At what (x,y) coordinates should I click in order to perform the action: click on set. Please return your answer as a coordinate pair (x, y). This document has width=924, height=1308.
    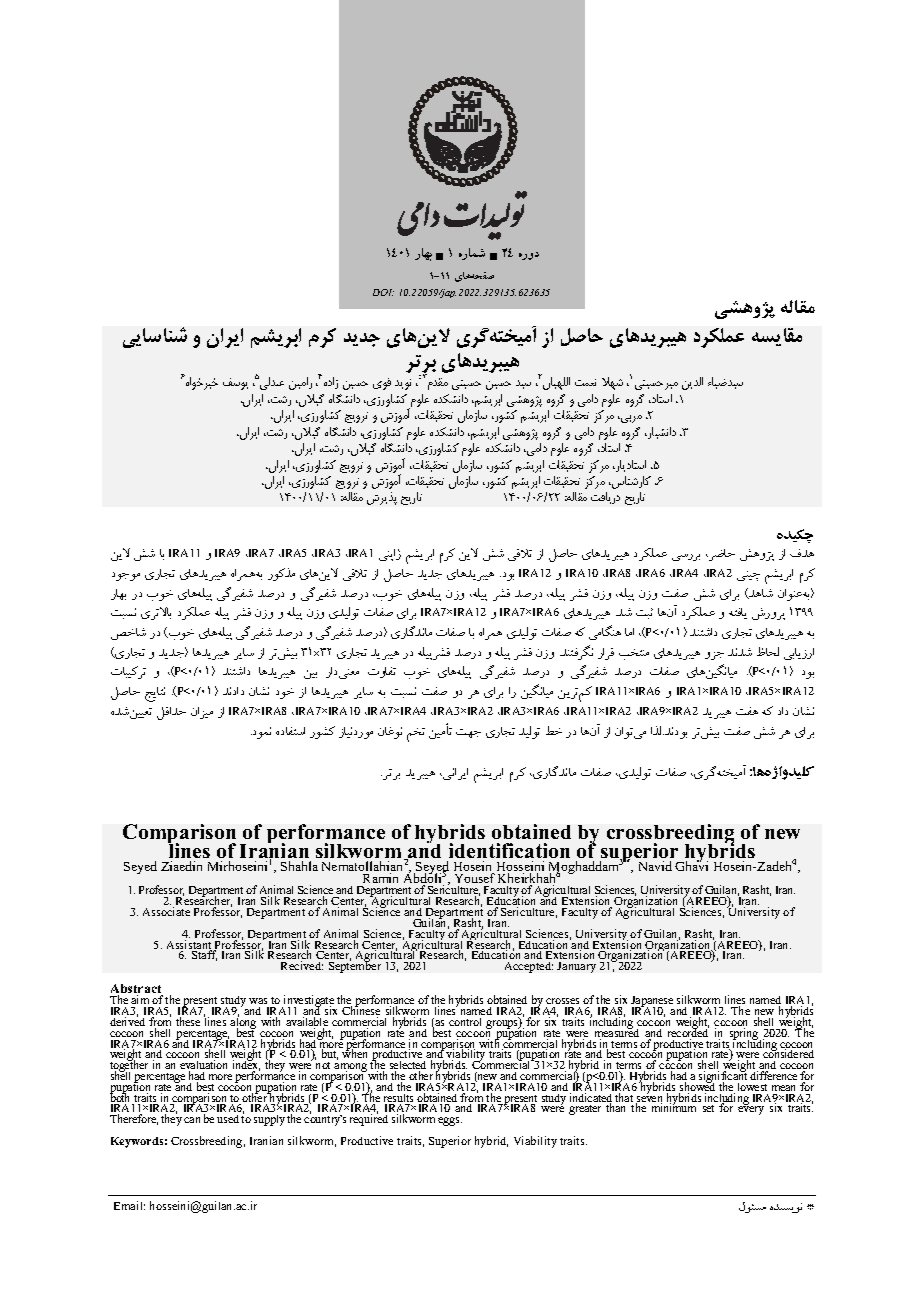
    Looking at the image, I should click on (708, 1108).
